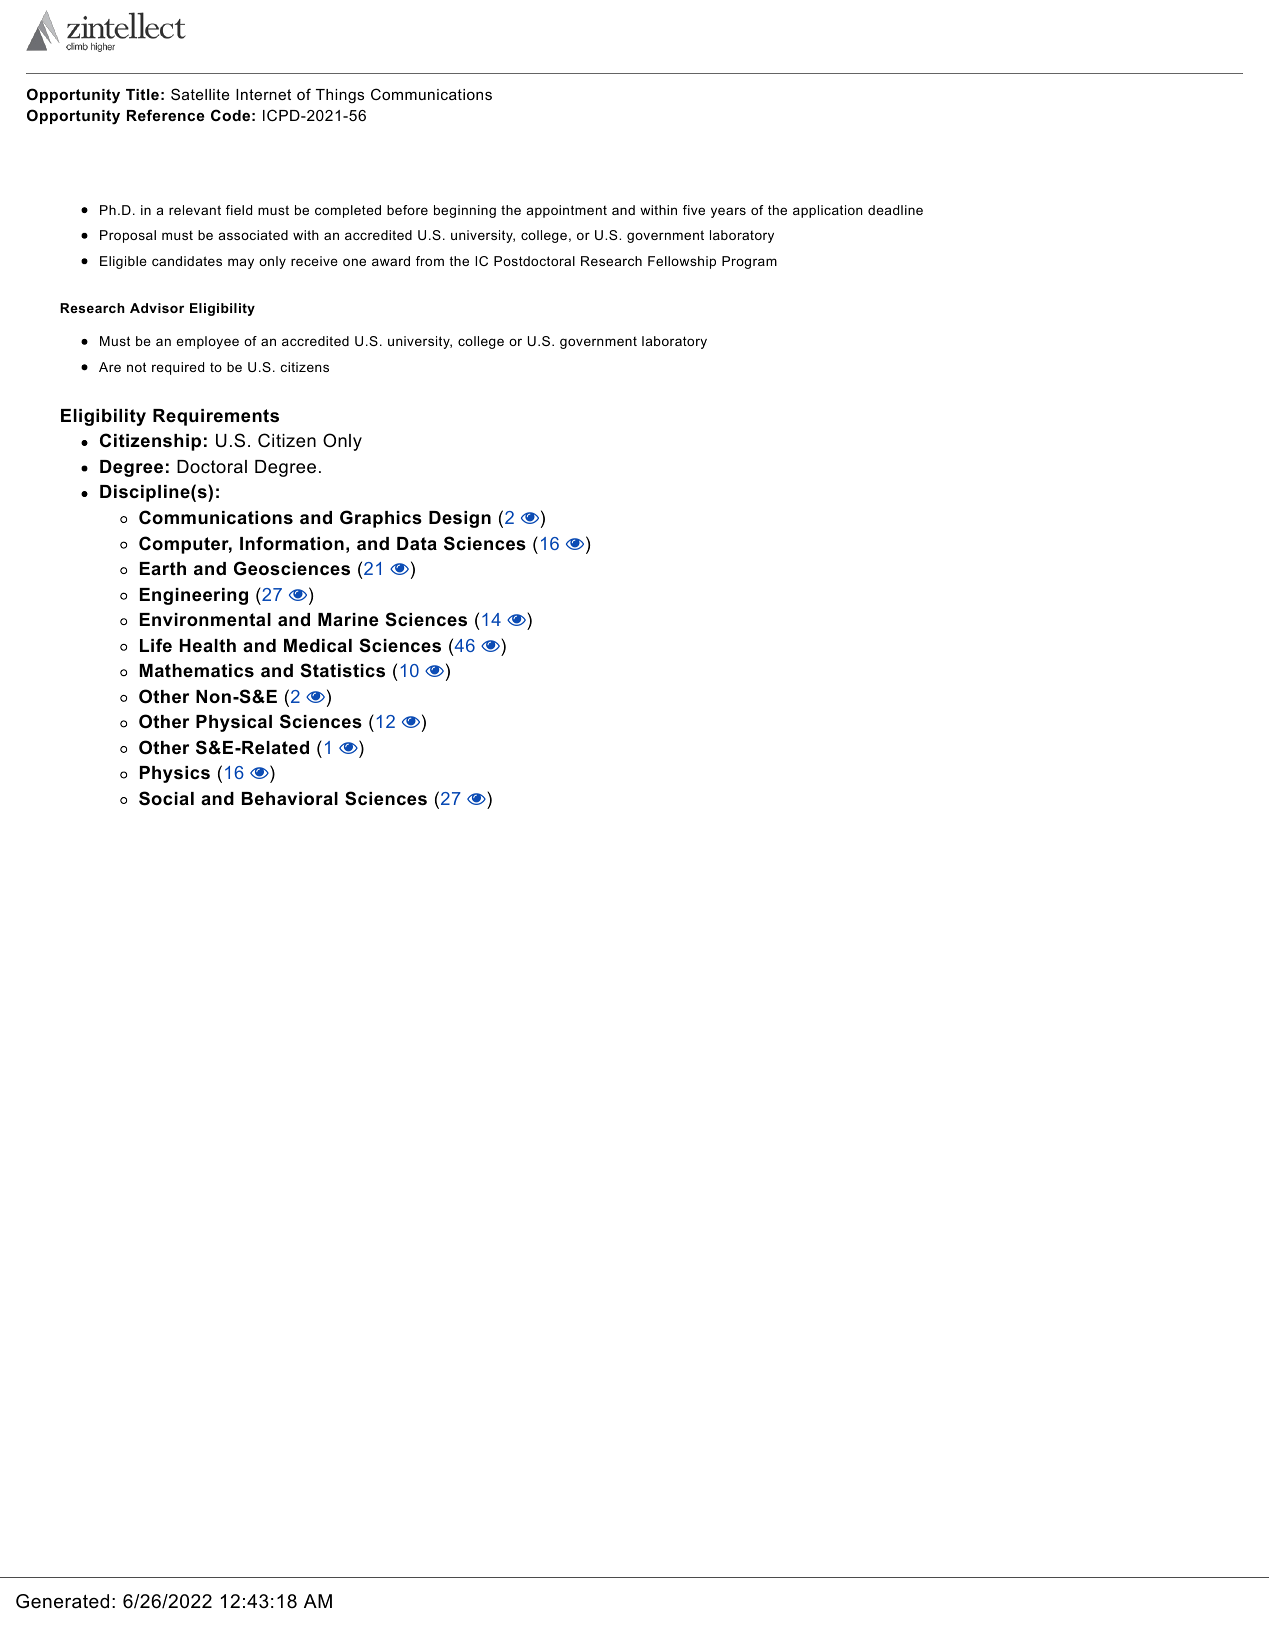  What do you see at coordinates (197, 671) in the page?
I see `Mathematics` at bounding box center [197, 671].
